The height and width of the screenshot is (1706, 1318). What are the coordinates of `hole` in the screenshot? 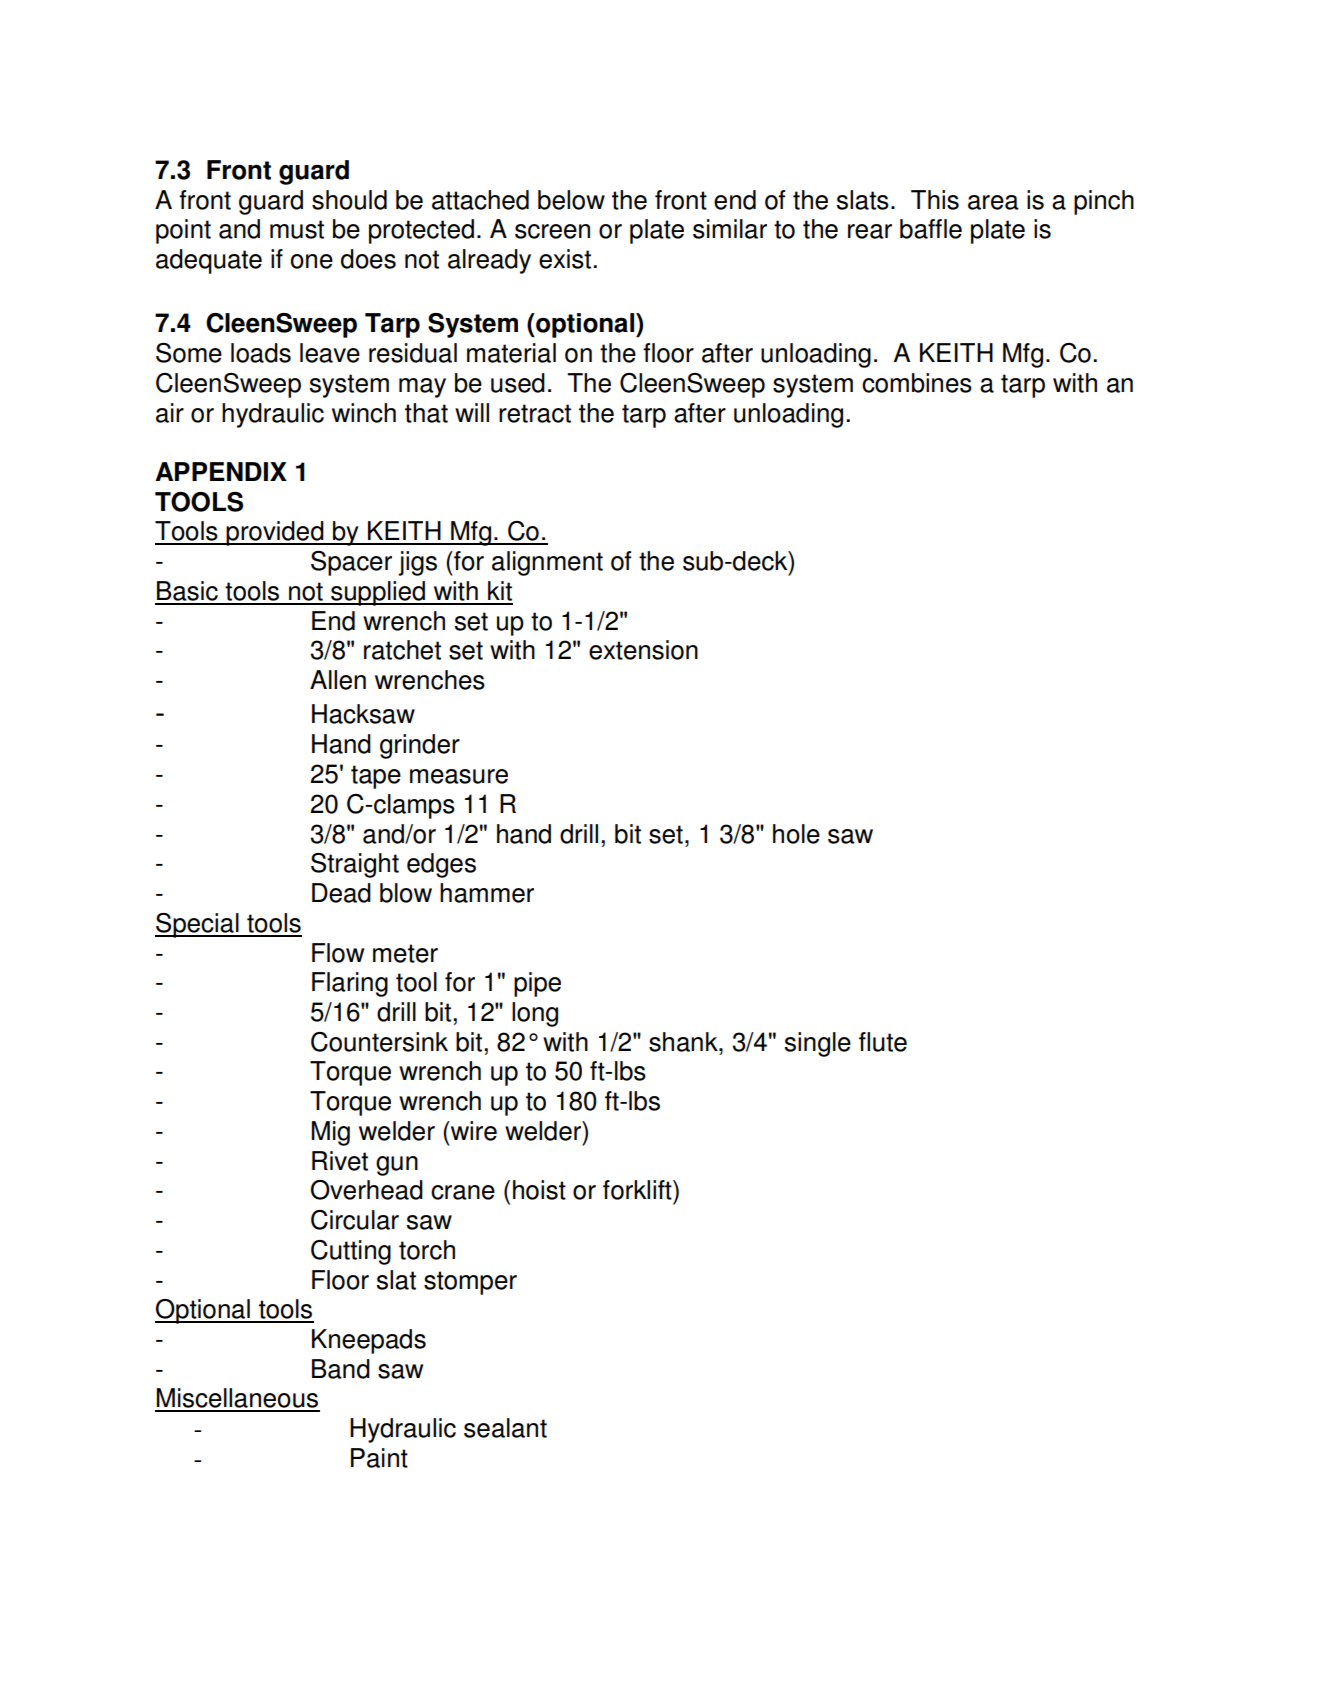 It's located at (796, 834).
